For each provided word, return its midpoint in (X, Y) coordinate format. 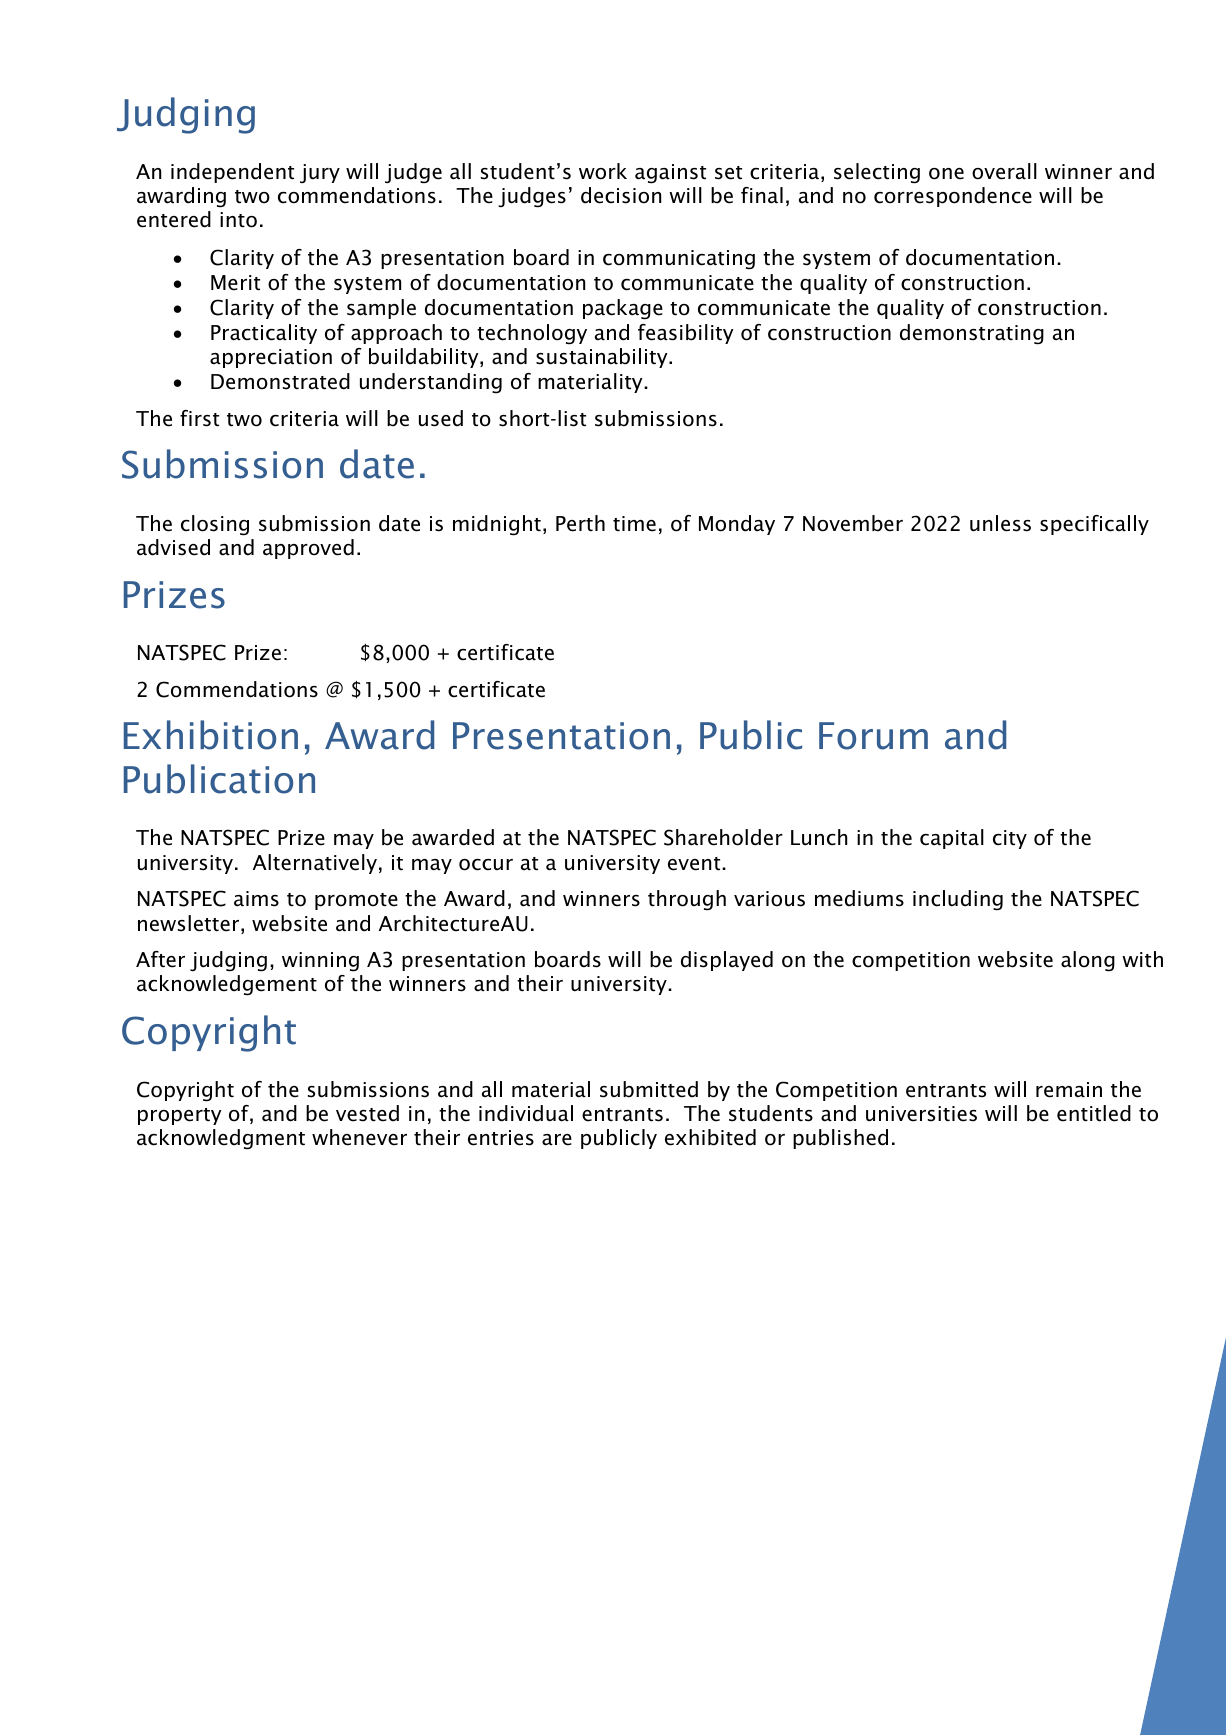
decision (621, 195)
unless (1000, 523)
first (199, 418)
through (687, 900)
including (958, 900)
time (634, 524)
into (238, 220)
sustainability (603, 358)
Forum (873, 736)
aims (256, 899)
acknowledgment (221, 1139)
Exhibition (211, 735)
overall (1004, 171)
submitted (649, 1089)
